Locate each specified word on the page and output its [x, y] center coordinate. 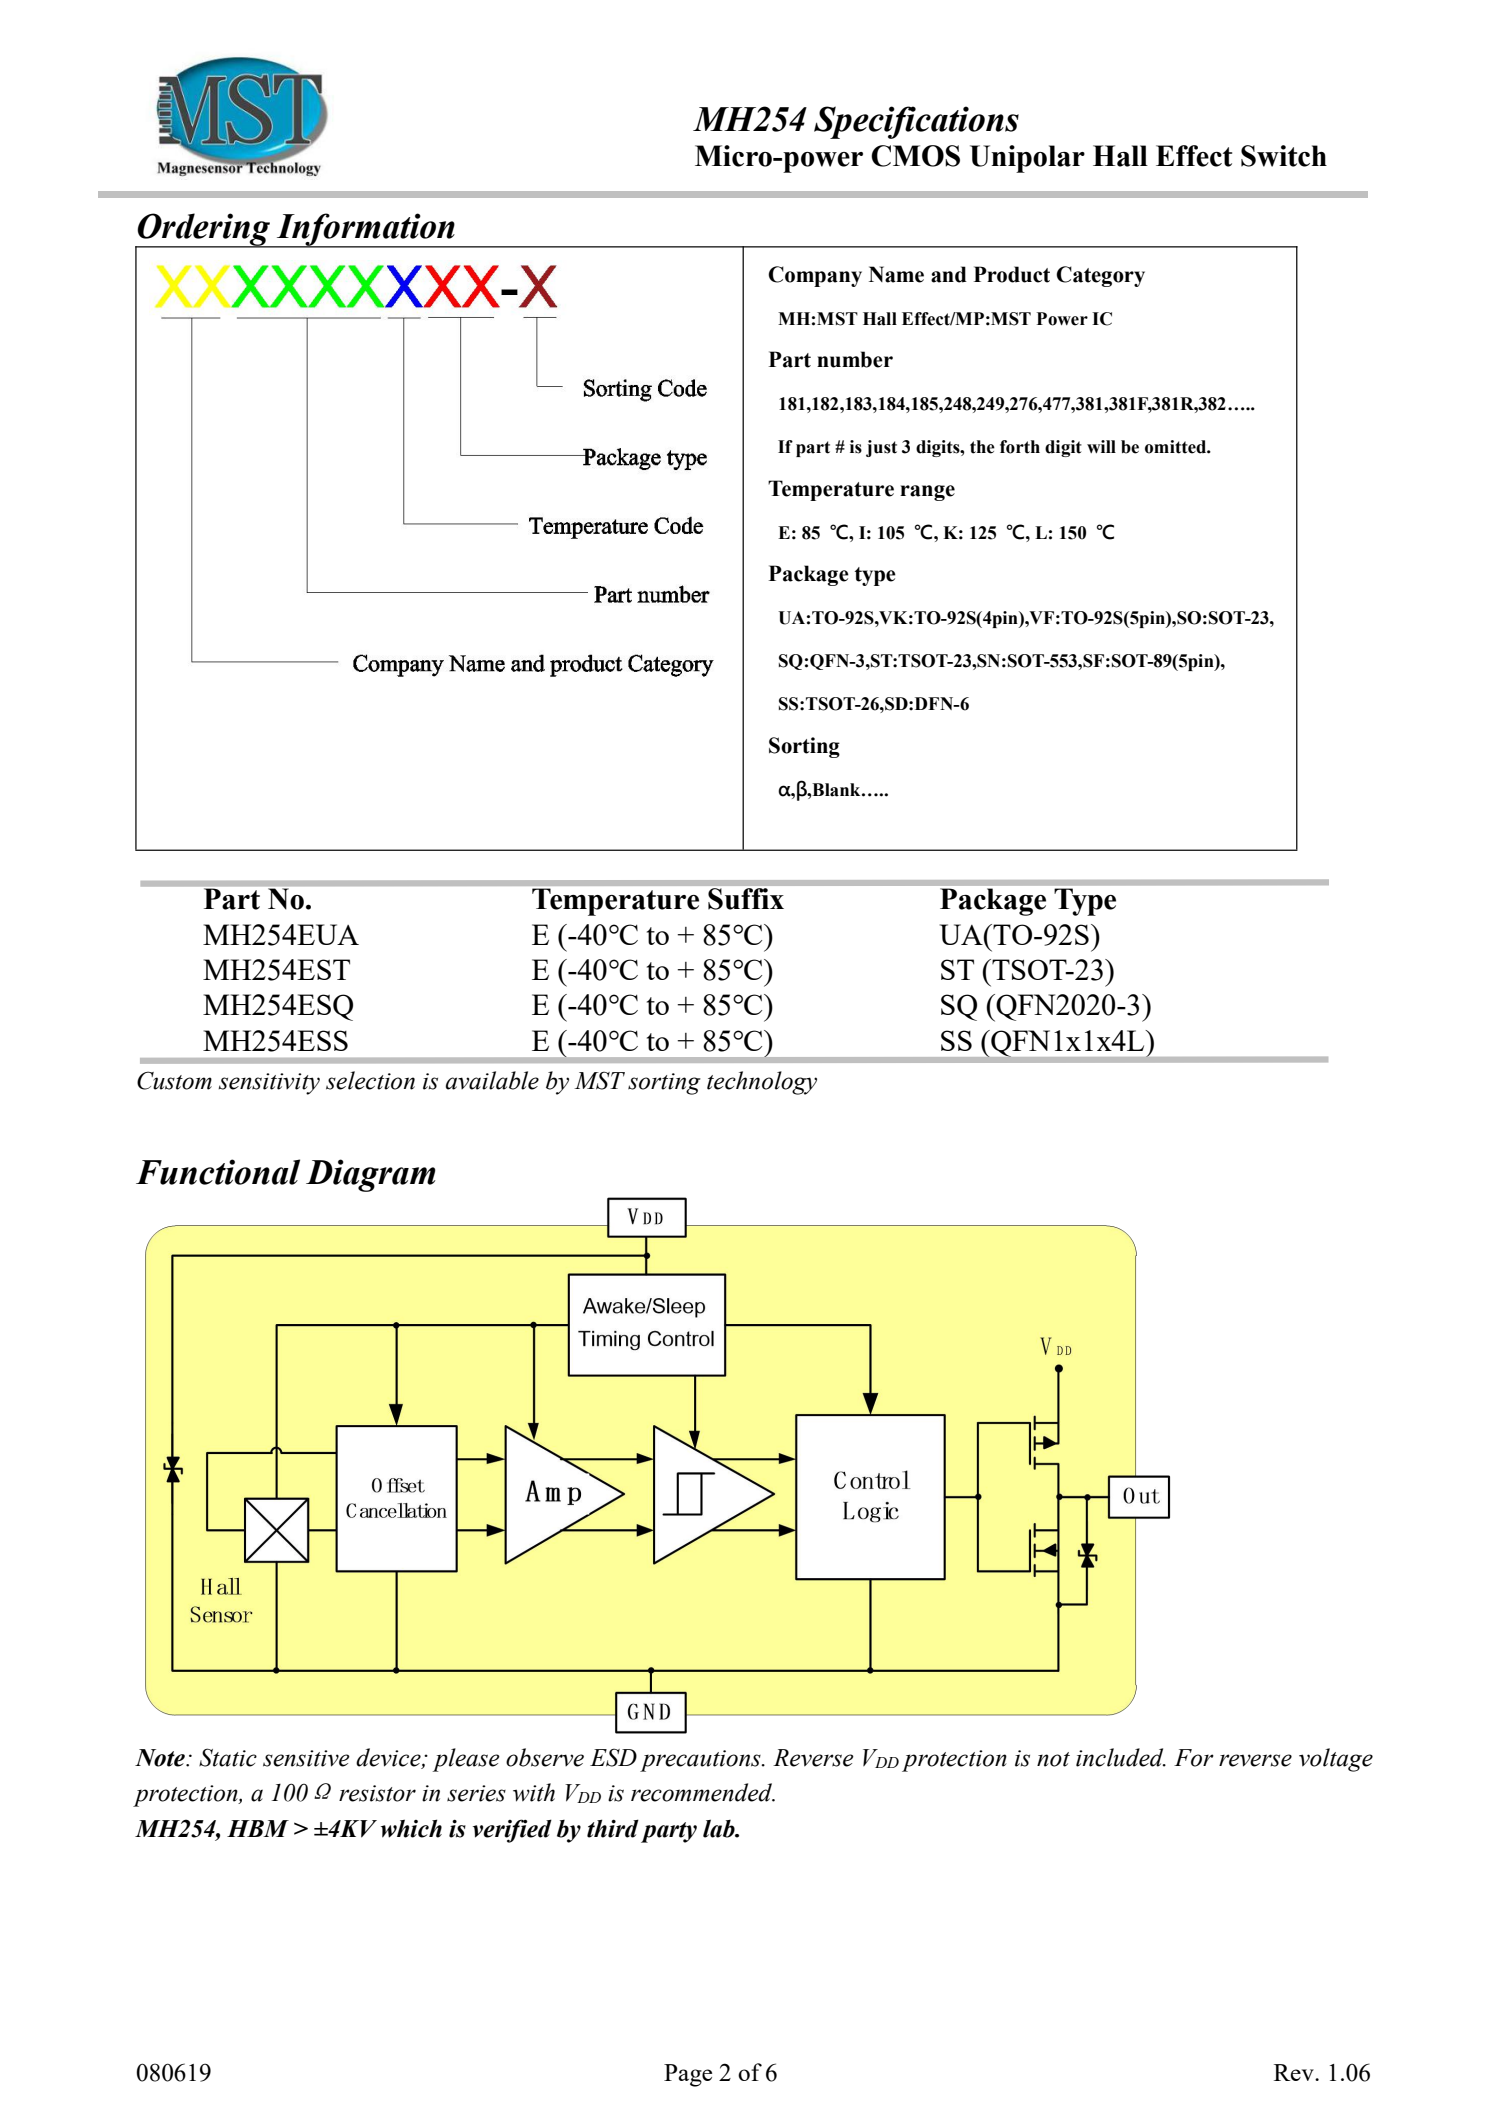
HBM [258, 1828]
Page [688, 2075]
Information [366, 230]
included [1121, 1757]
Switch [1284, 156]
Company [815, 276]
